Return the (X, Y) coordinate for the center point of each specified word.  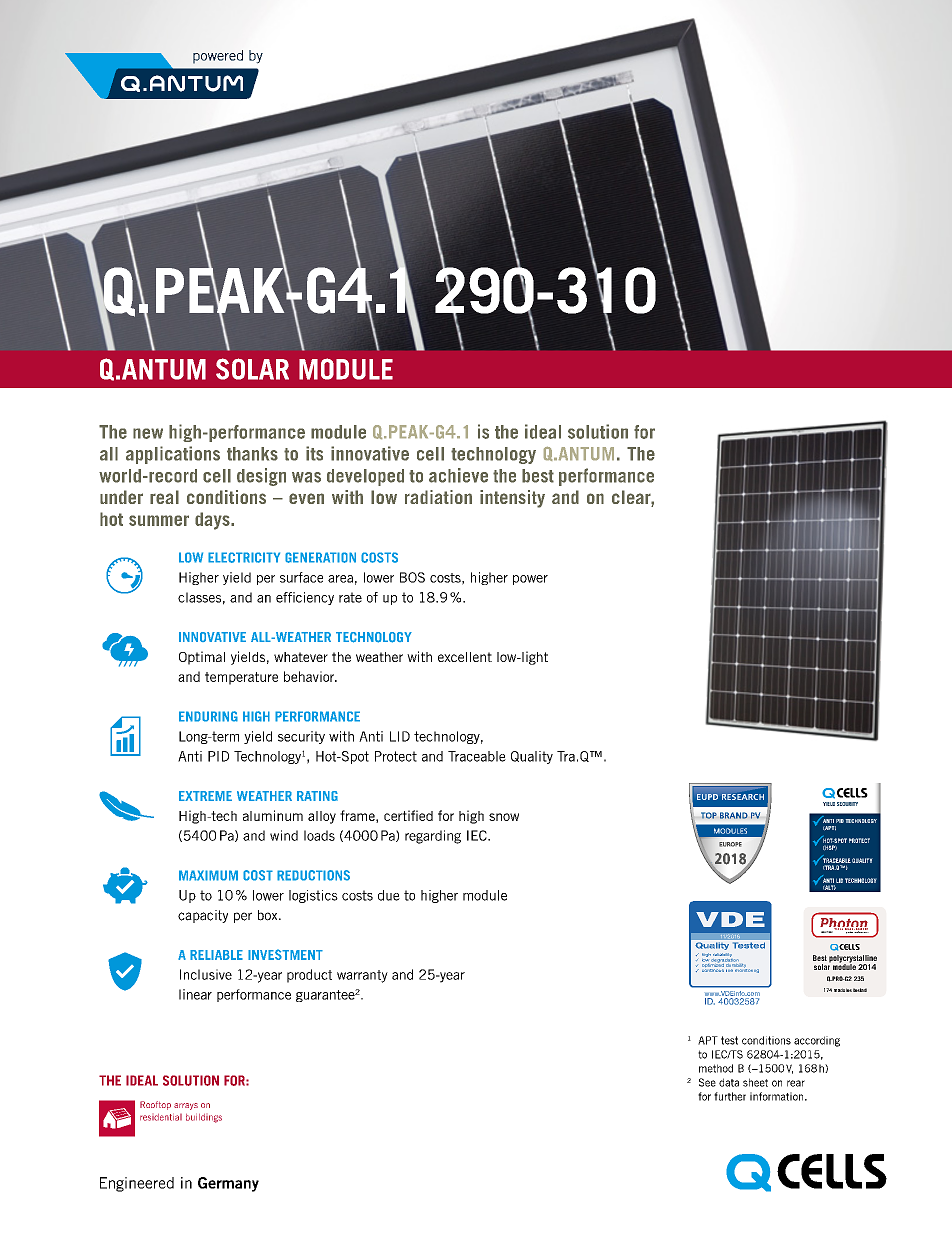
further (730, 1096)
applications (173, 455)
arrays (186, 1106)
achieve (458, 475)
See (707, 1082)
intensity (512, 499)
